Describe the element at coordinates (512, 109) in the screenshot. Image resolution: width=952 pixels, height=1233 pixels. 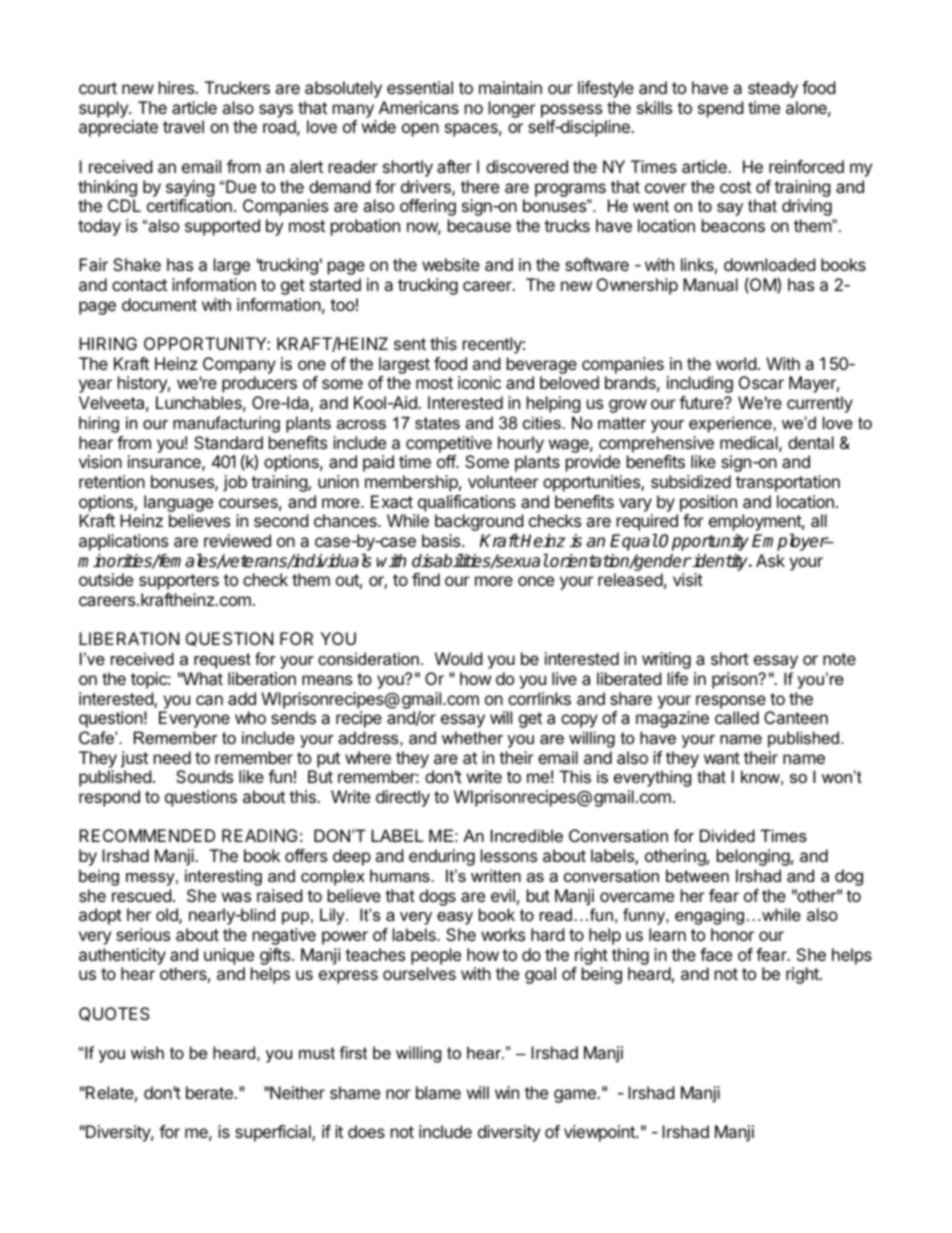
I see `longer` at that location.
